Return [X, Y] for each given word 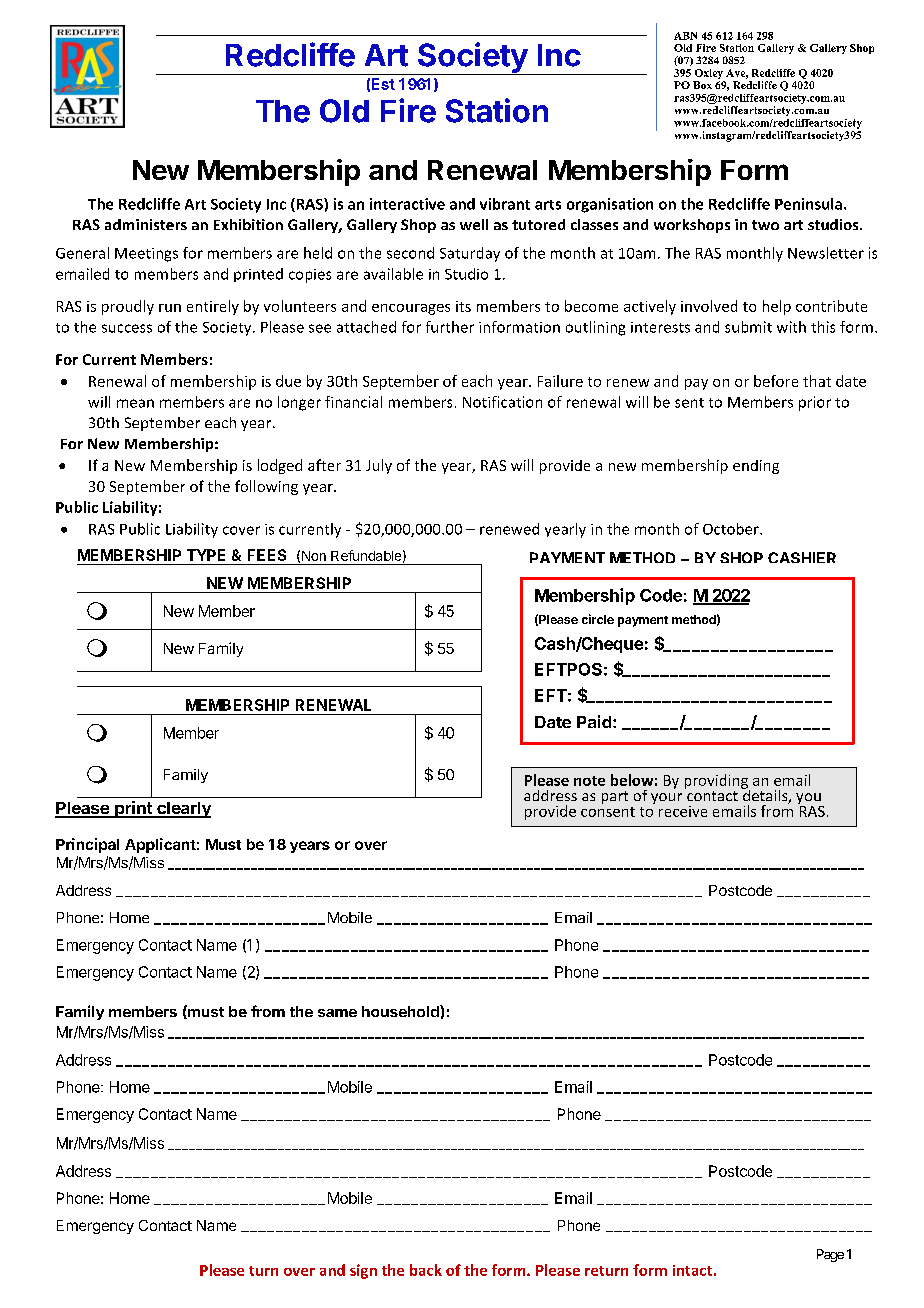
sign [363, 1271]
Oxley [709, 75]
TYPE [206, 555]
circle [598, 619]
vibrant [505, 204]
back [426, 1270]
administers [146, 224]
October [732, 529]
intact [692, 1270]
